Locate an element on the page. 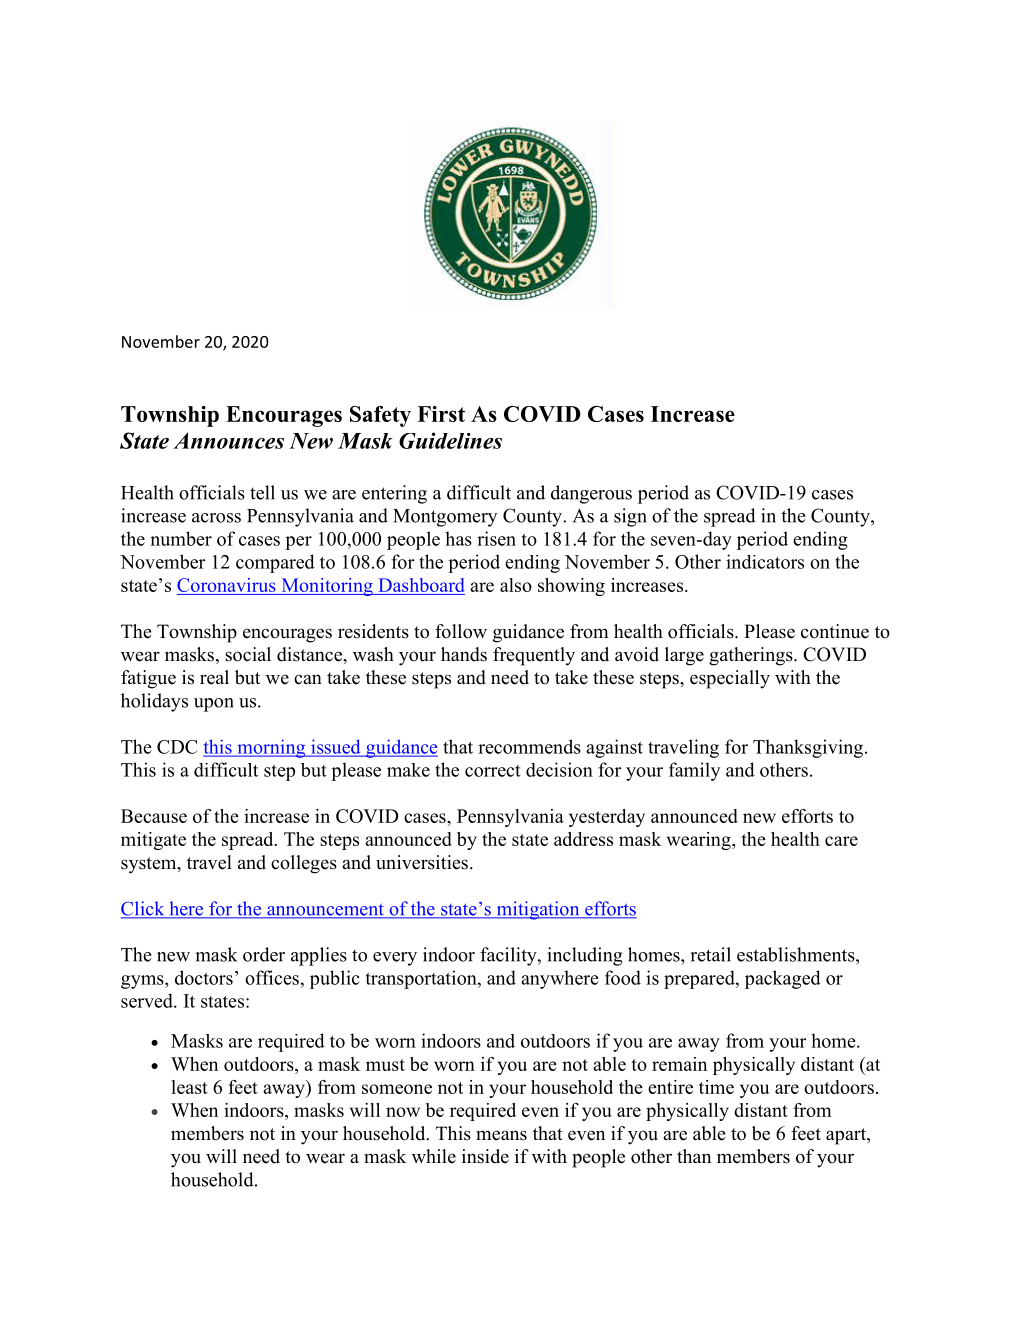 This document has height=1326, width=1025. correct is located at coordinates (493, 771).
